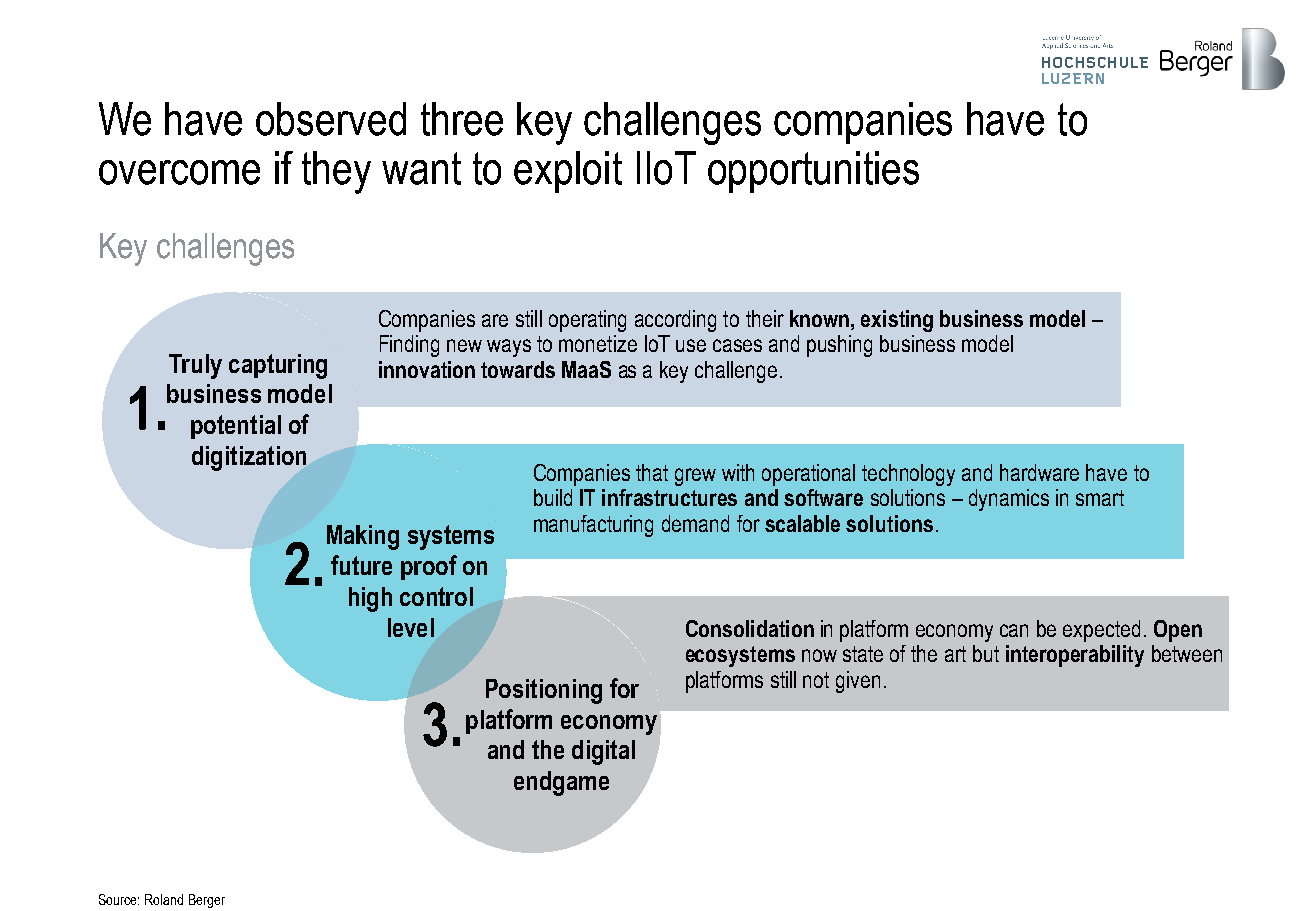  I want to click on hardware, so click(1039, 472).
